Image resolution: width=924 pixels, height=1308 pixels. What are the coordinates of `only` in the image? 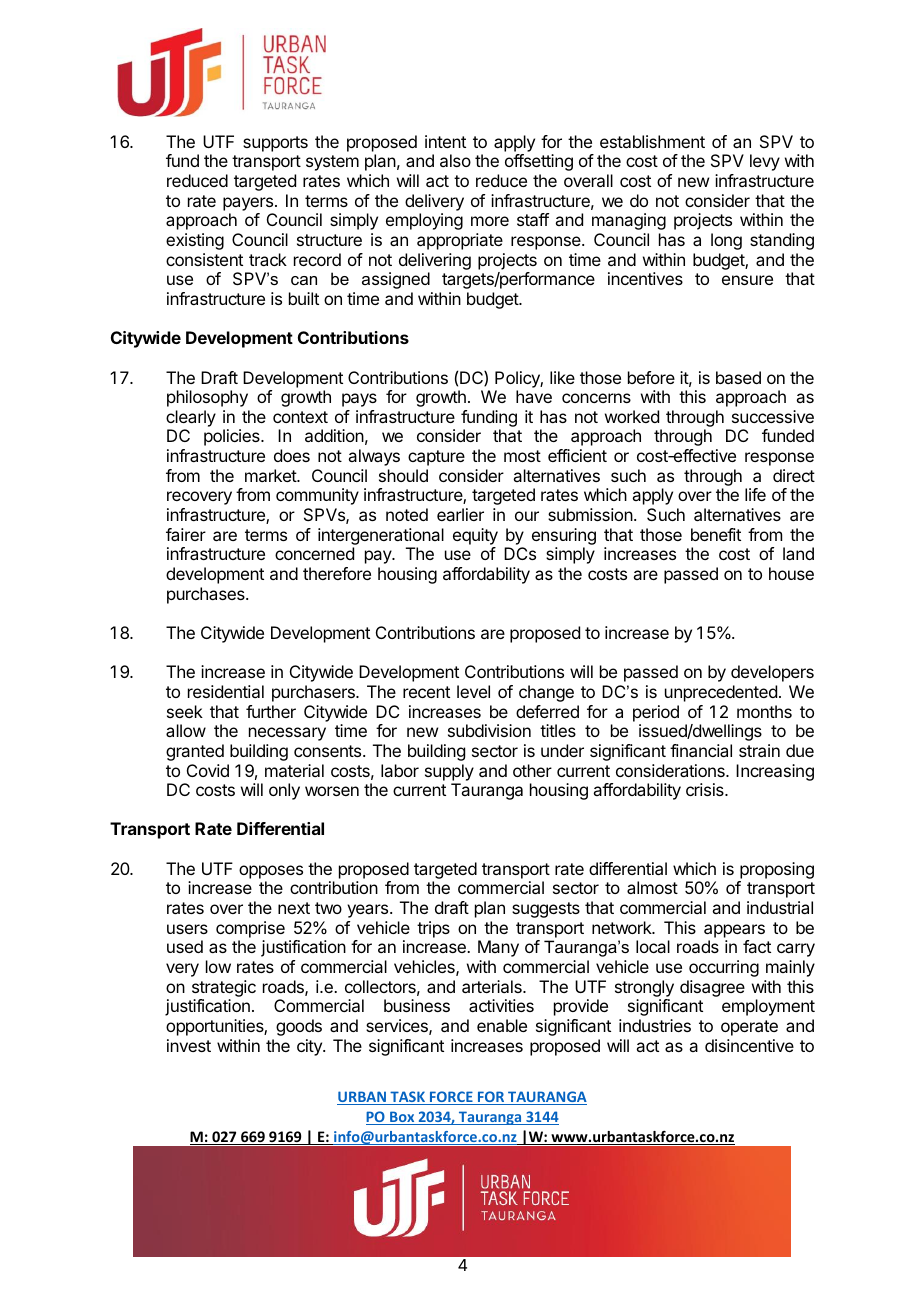 It's located at (284, 791).
